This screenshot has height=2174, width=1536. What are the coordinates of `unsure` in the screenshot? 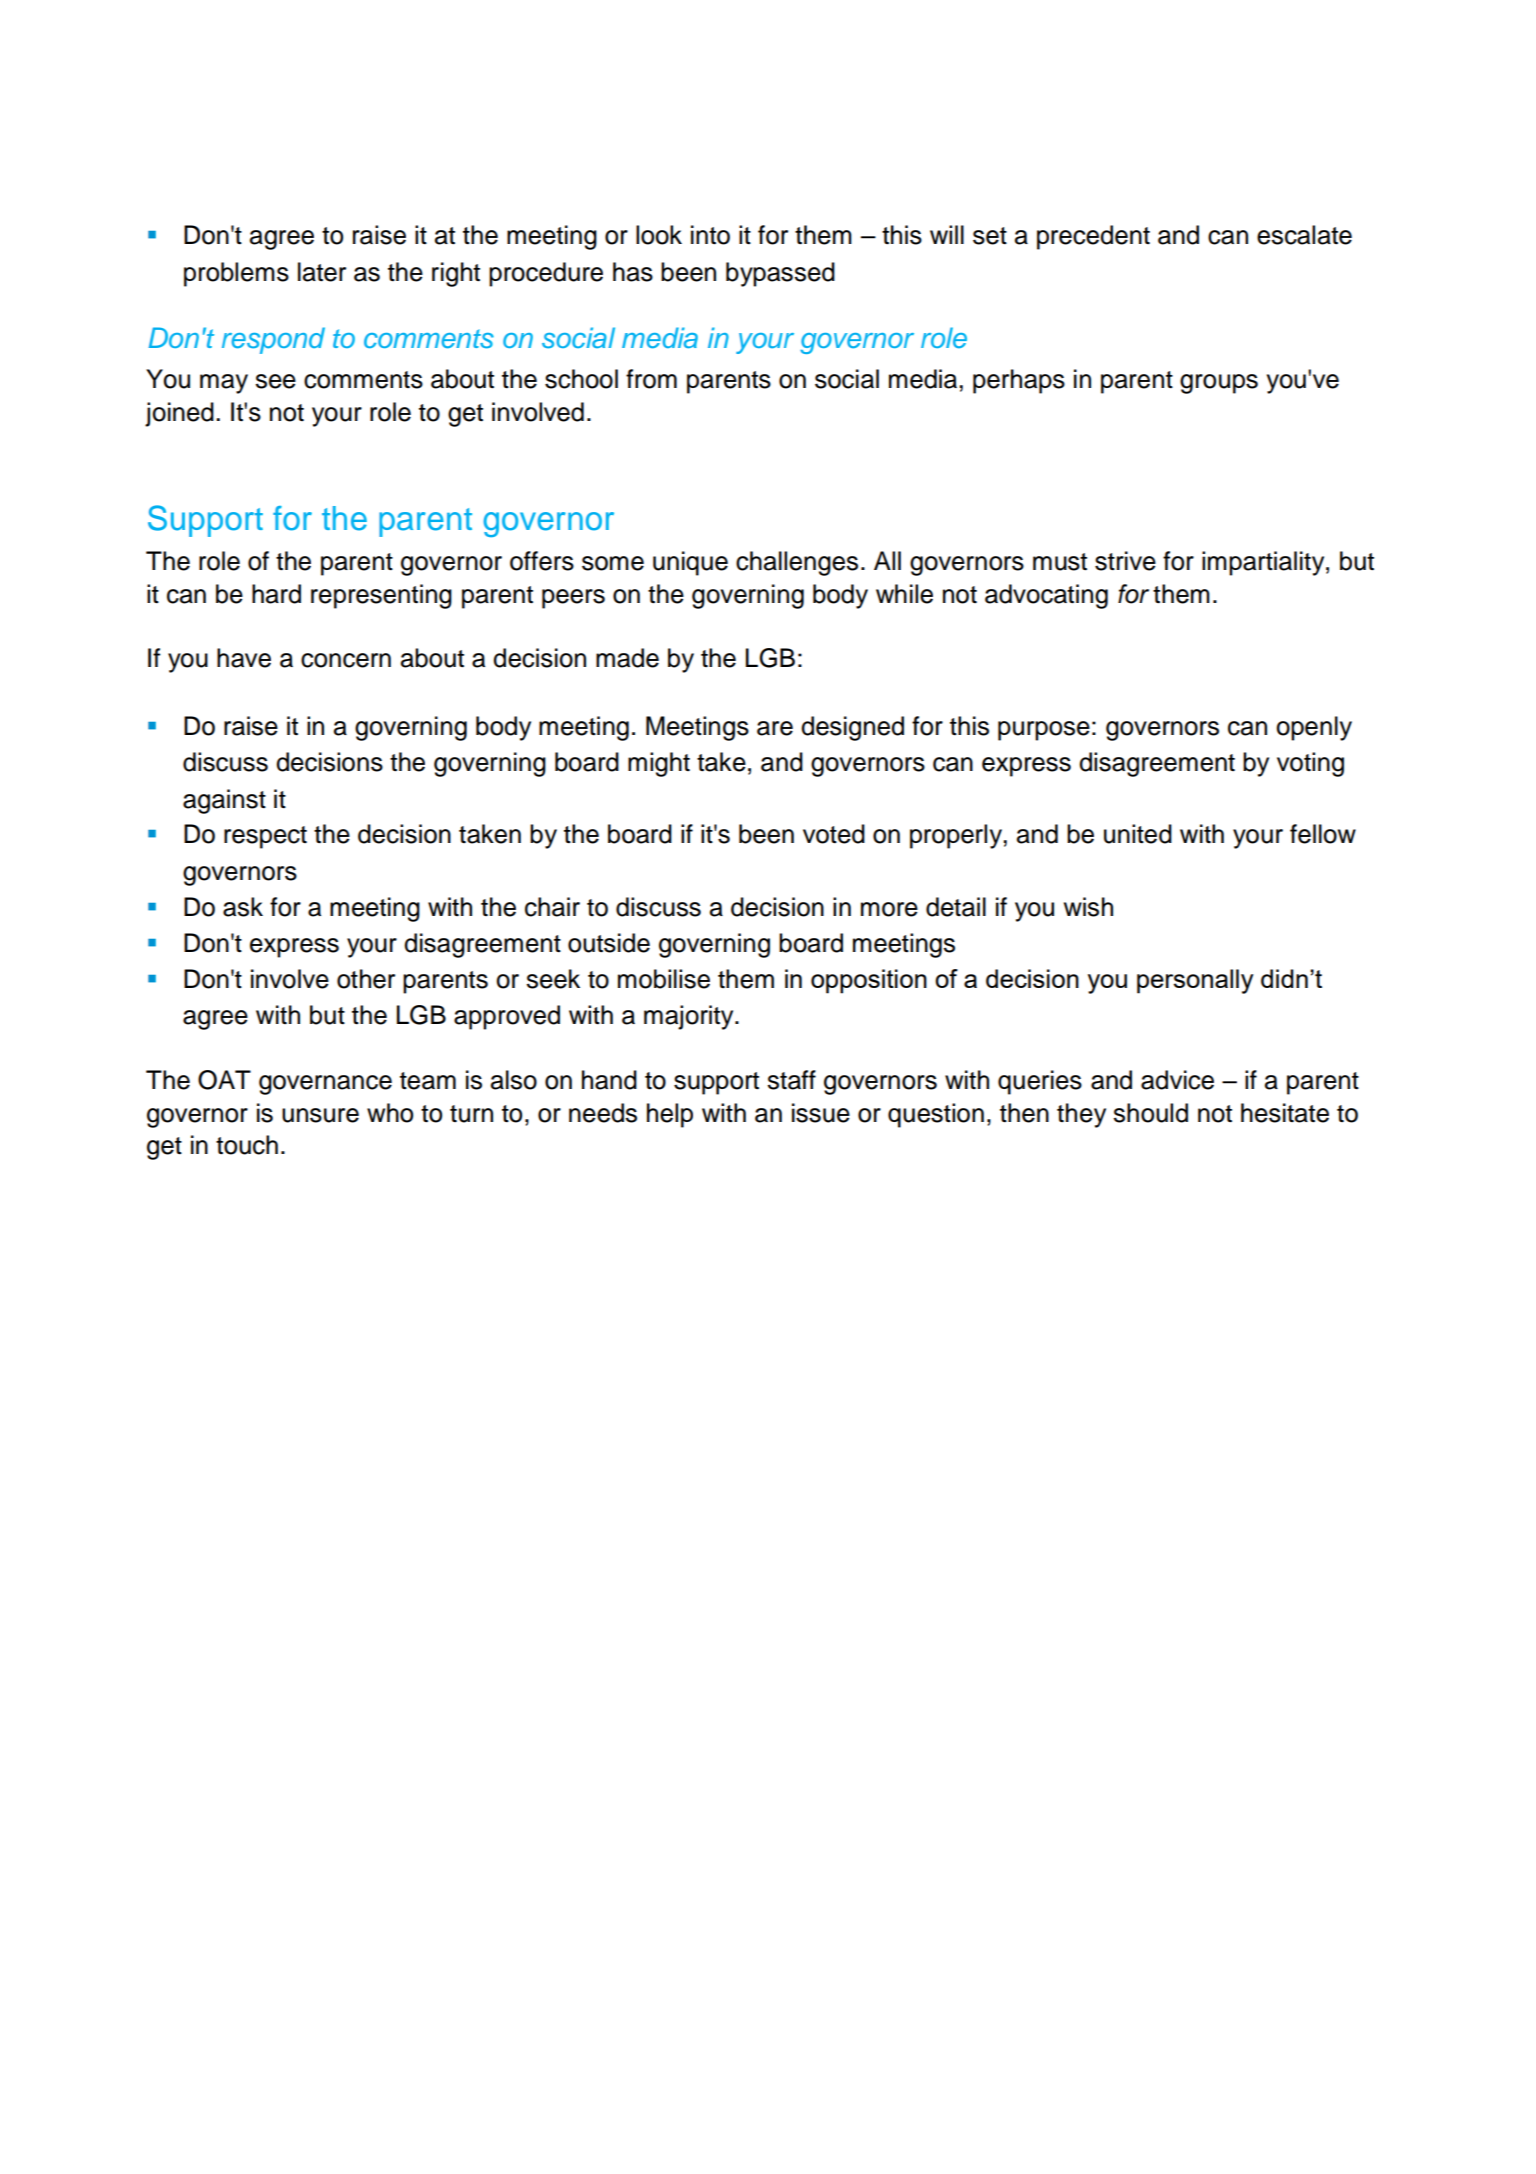 It's located at (320, 1115).
